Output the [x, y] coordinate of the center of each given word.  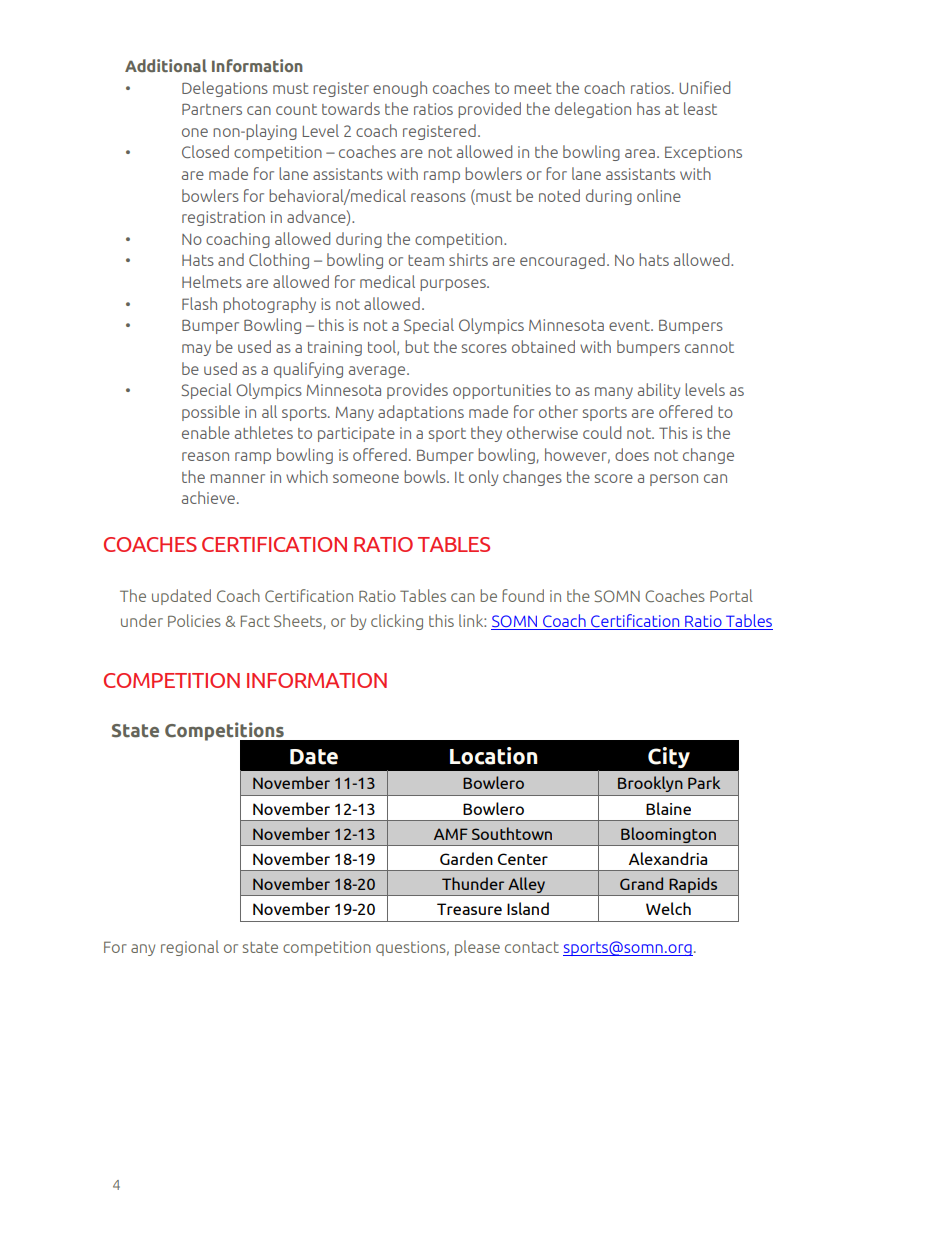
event [630, 325]
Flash [199, 303]
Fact [255, 621]
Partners [212, 109]
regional [190, 948]
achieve [208, 497]
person [674, 480]
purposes [454, 285]
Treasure [469, 909]
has [648, 108]
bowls [426, 476]
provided [489, 110]
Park [704, 782]
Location [494, 756]
